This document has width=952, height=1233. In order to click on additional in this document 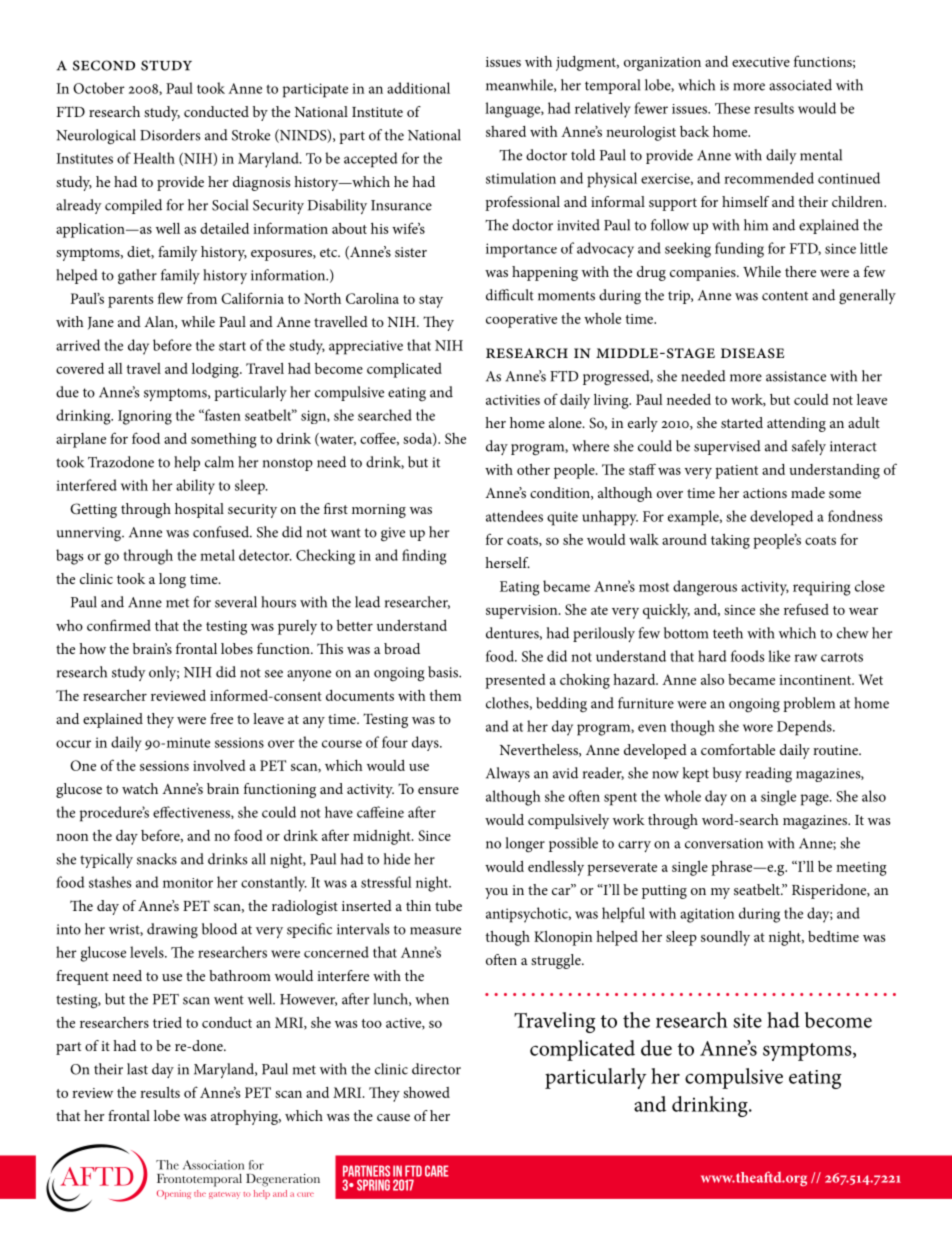, I will do `click(418, 88)`.
